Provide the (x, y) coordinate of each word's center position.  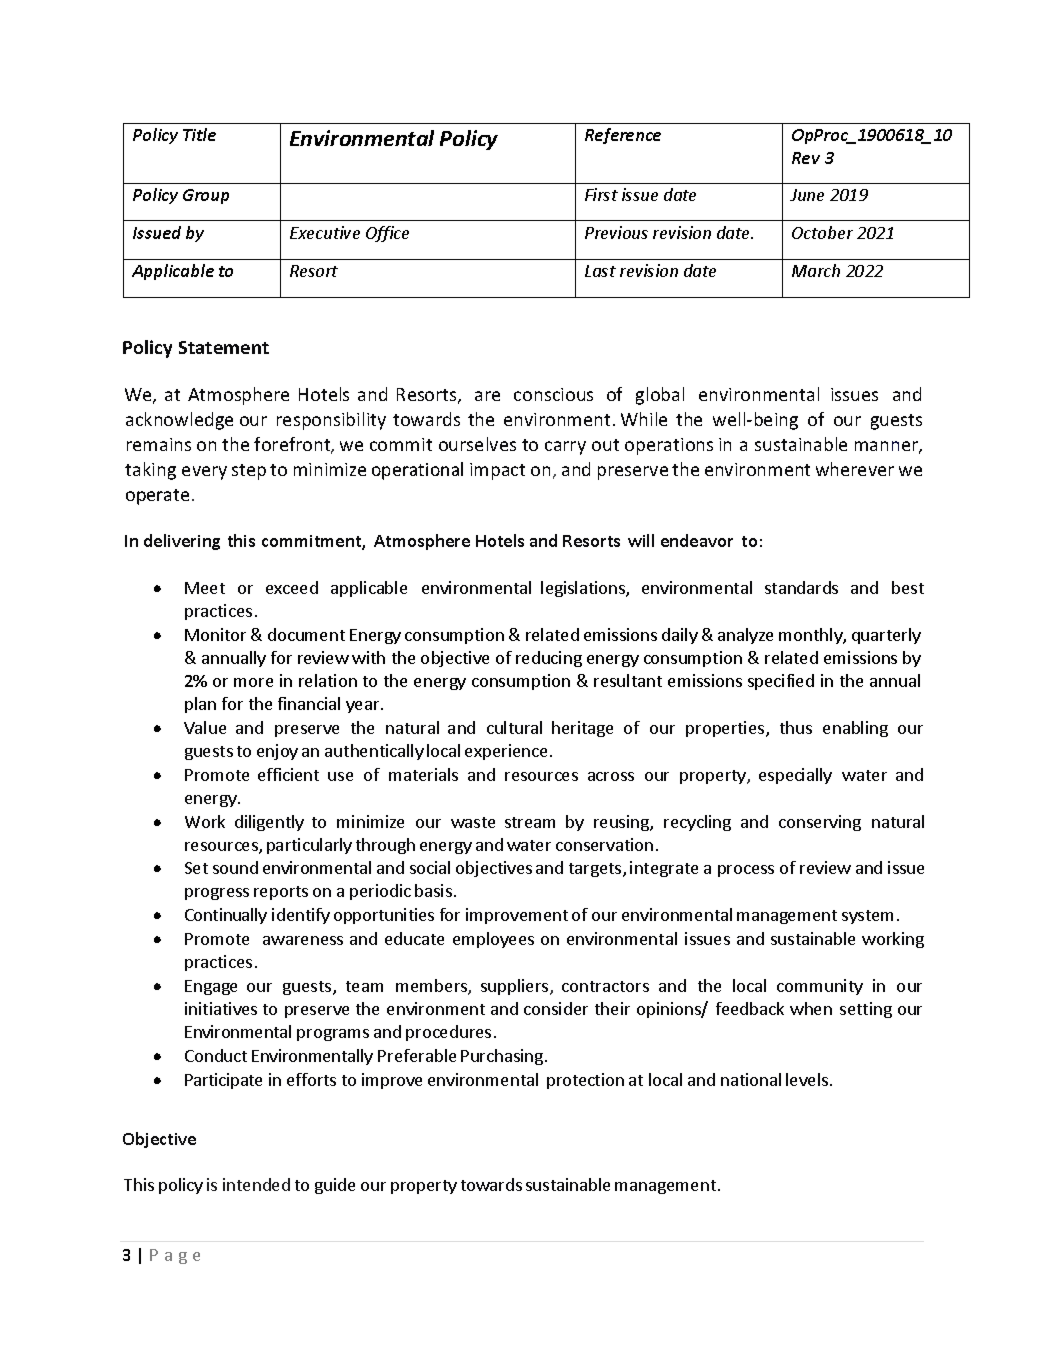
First (601, 194)
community (820, 987)
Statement (224, 347)
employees (493, 940)
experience (506, 752)
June (807, 195)
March (816, 270)
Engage (211, 987)
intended (256, 1184)
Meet (205, 588)
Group (206, 196)
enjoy (277, 752)
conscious (553, 394)
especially (795, 776)
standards (801, 587)
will (641, 540)
